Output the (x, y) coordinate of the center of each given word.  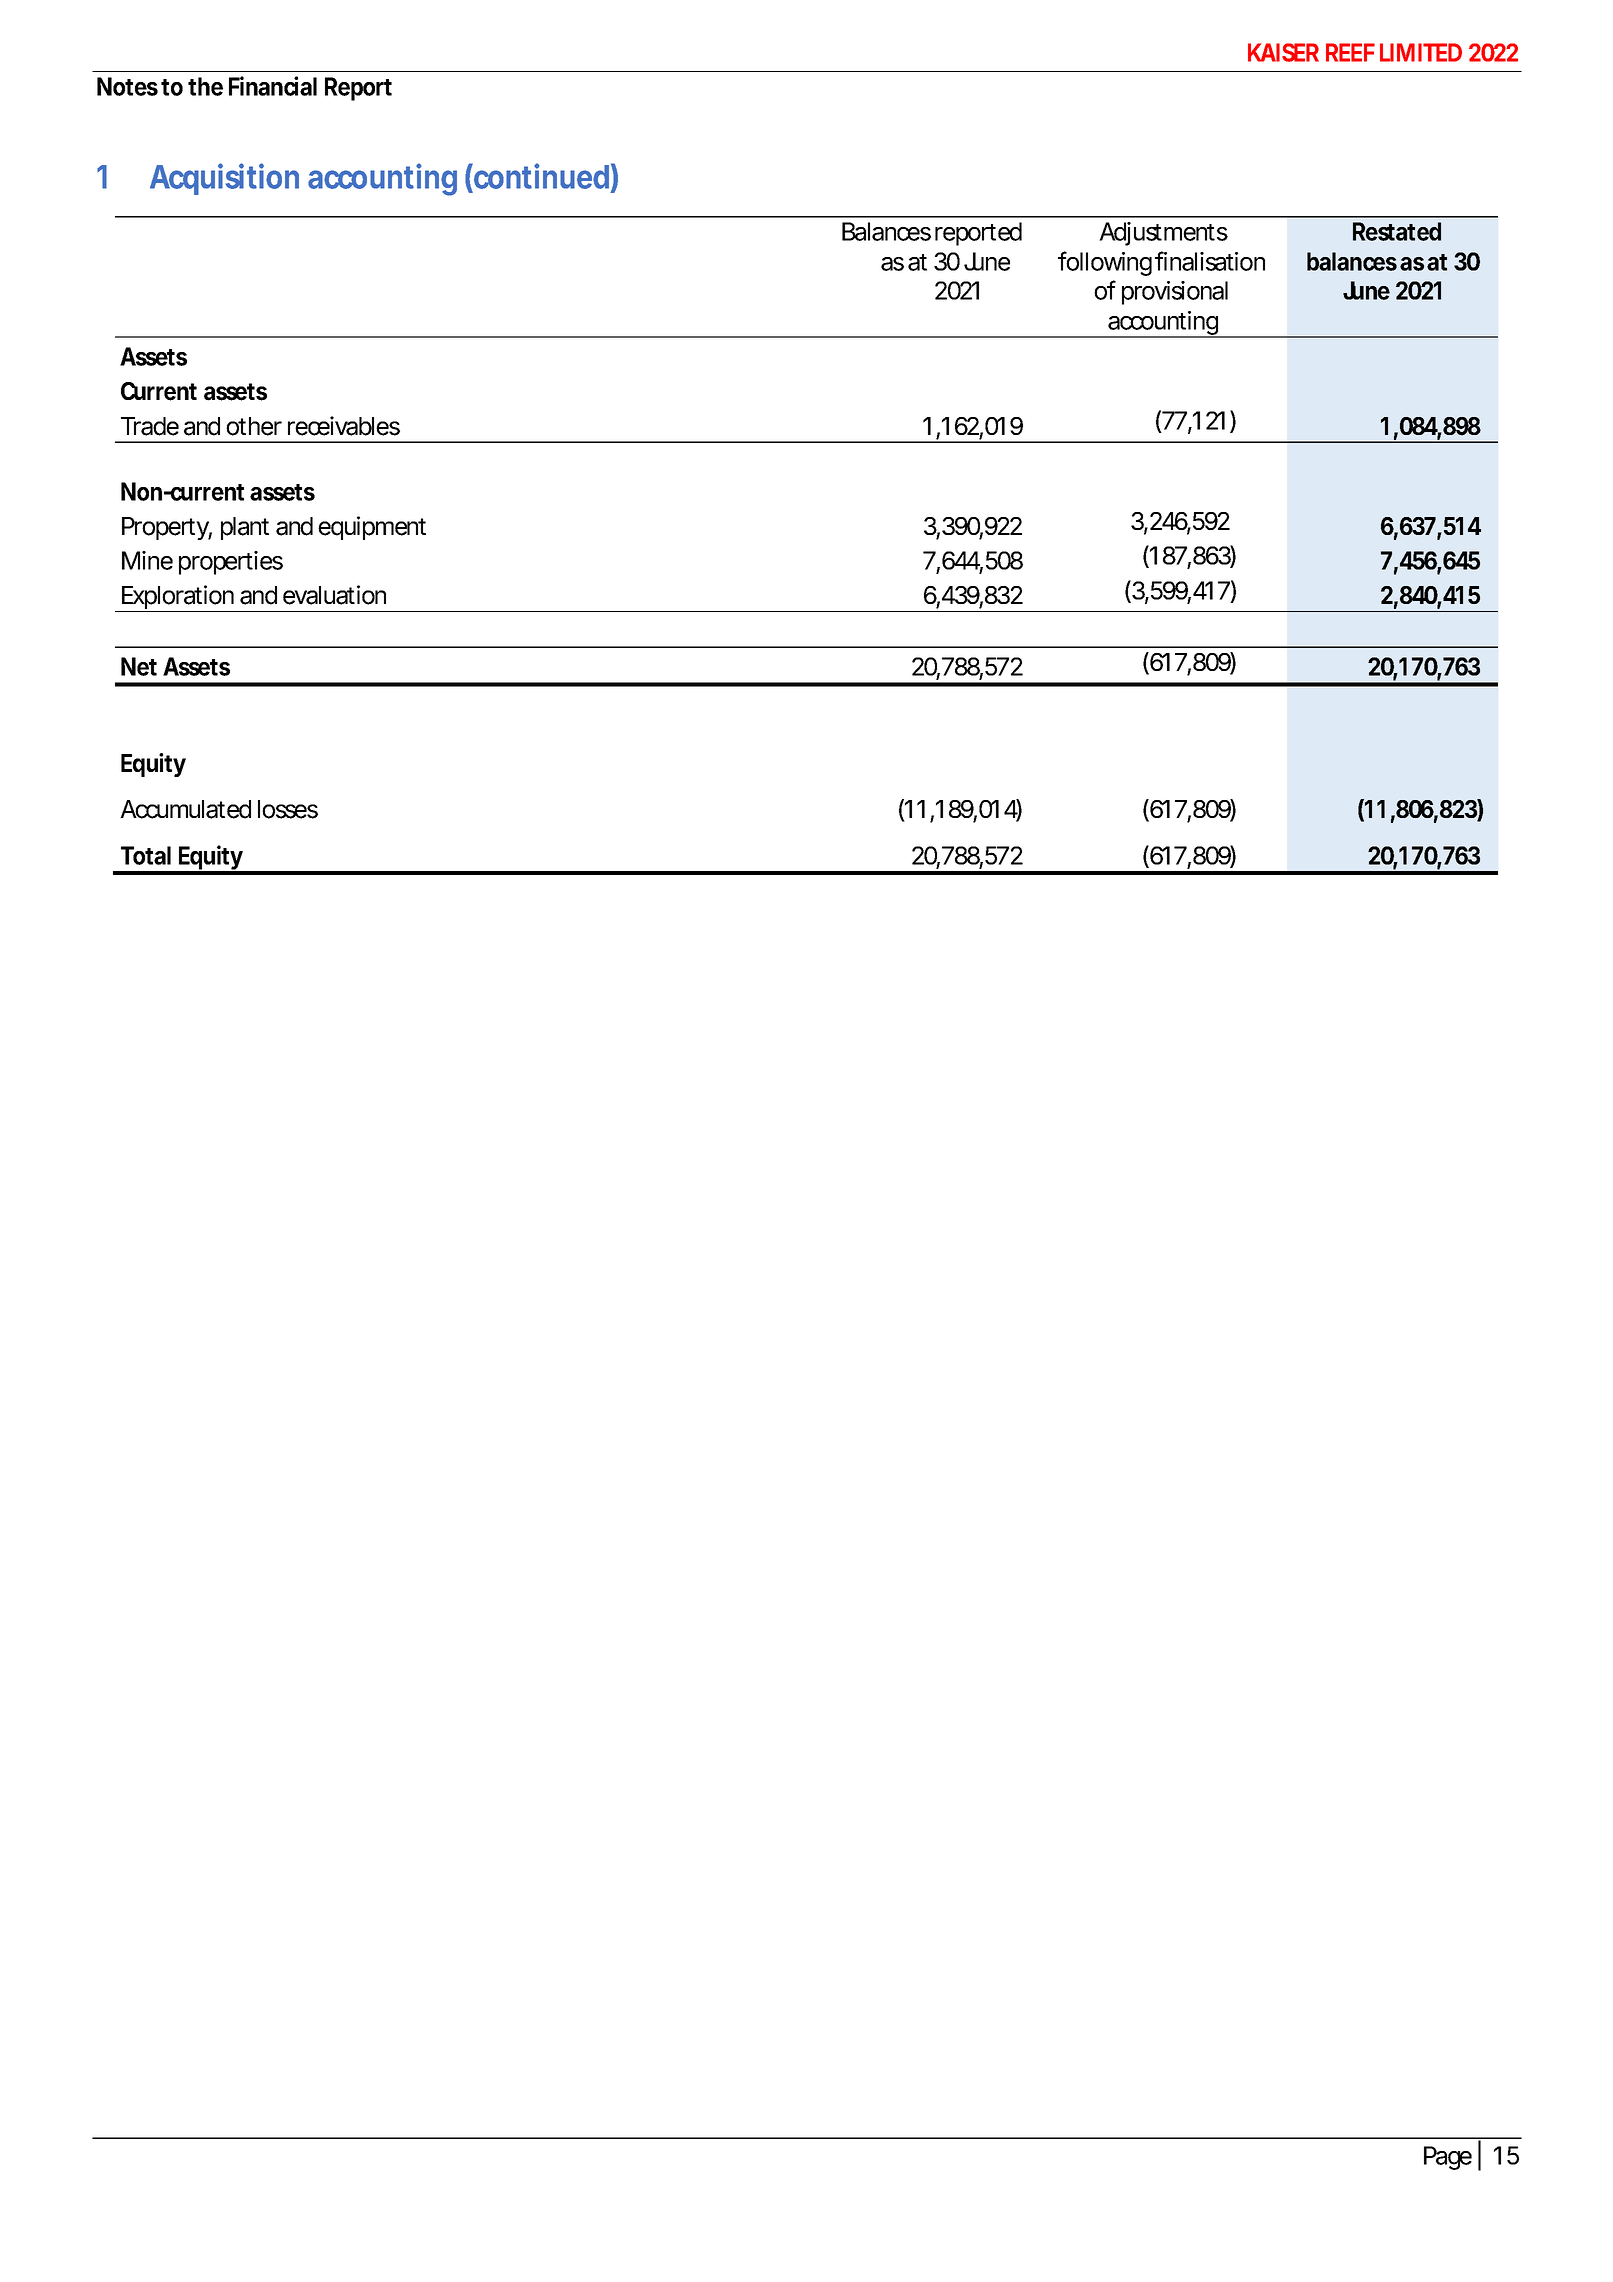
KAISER (1283, 52)
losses (288, 809)
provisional (1175, 293)
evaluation (334, 595)
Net (139, 666)
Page (1448, 2158)
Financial (273, 86)
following (1105, 263)
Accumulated (185, 809)
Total (146, 855)
